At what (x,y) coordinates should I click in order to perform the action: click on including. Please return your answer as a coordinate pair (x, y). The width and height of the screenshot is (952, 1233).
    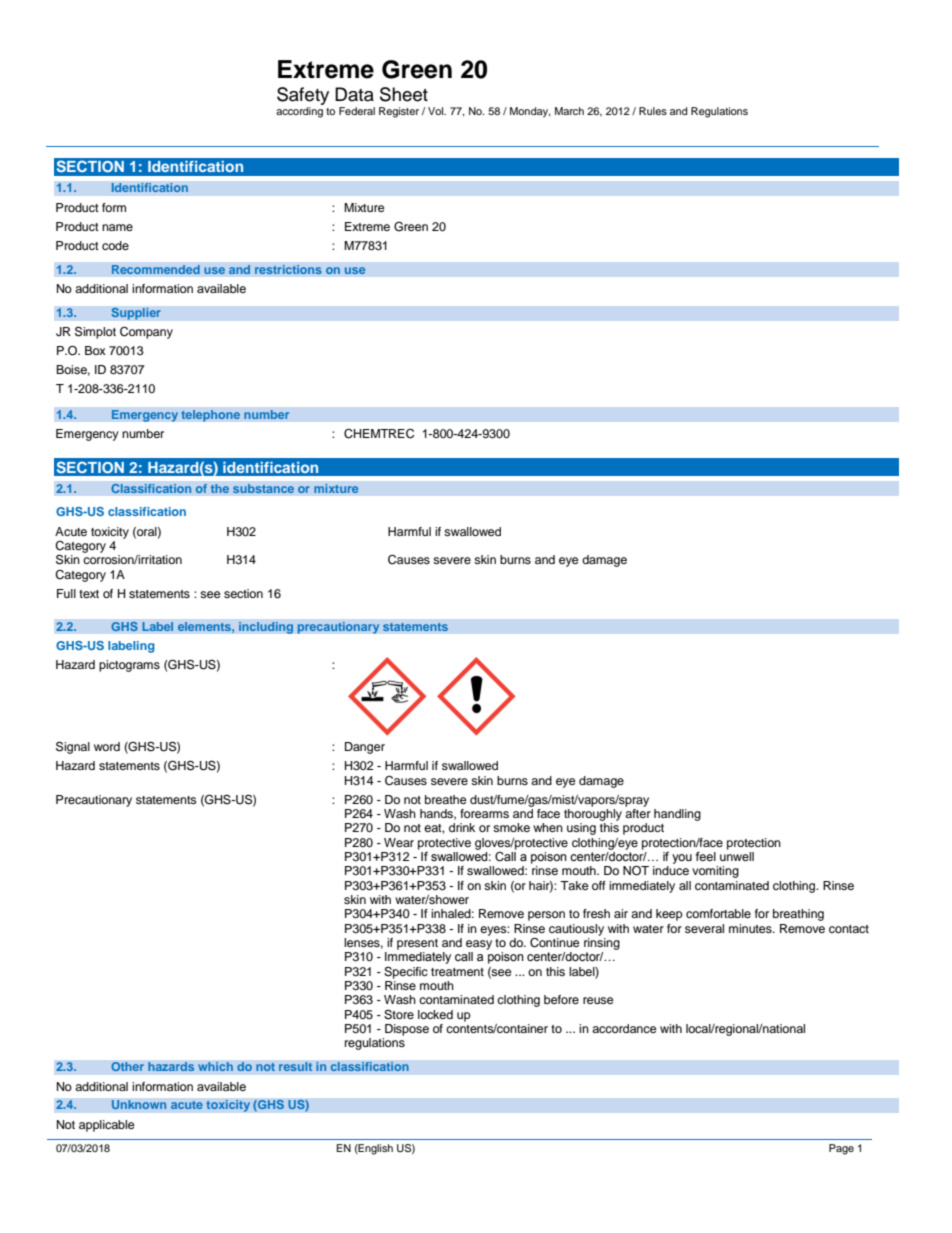
    Looking at the image, I should click on (266, 628).
